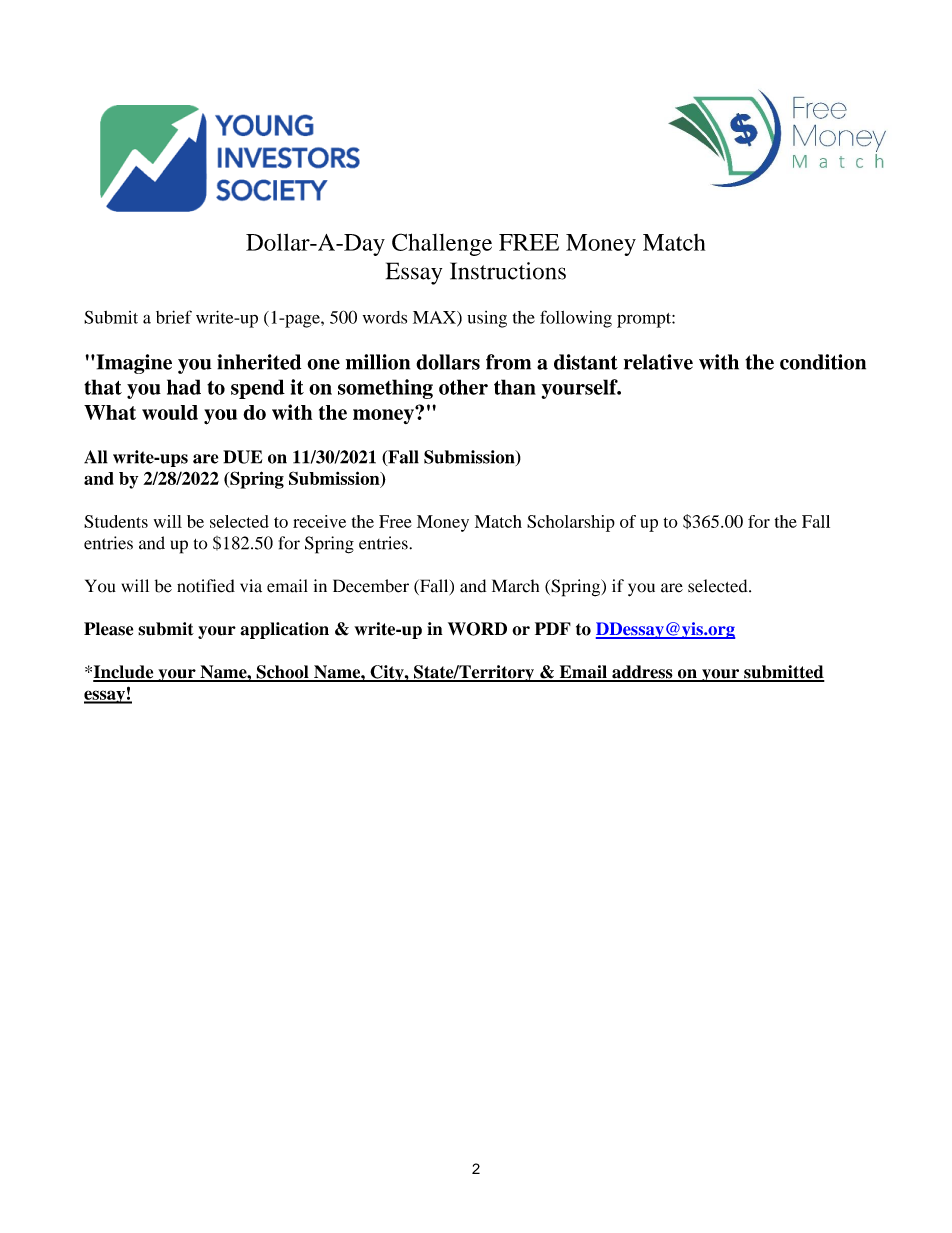  I want to click on School, so click(282, 673).
